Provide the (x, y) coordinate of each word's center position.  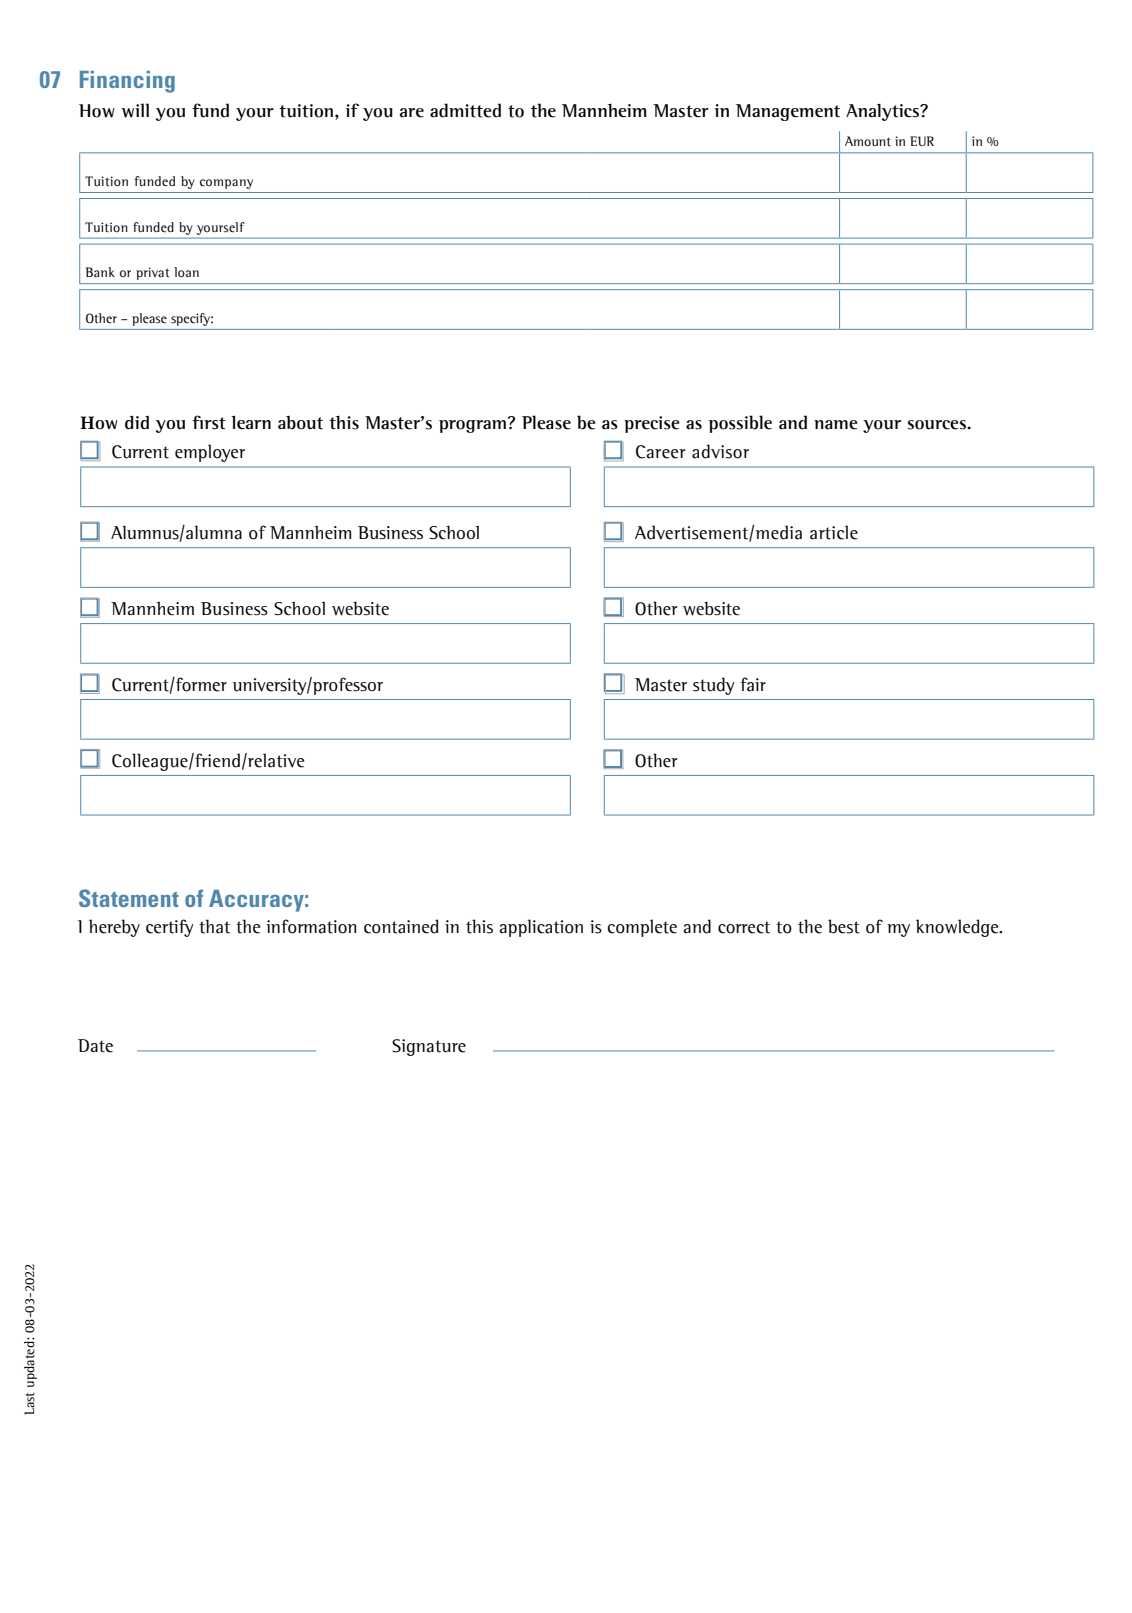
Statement (129, 898)
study (714, 686)
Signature (429, 1047)
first (209, 422)
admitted (465, 110)
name (836, 425)
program (472, 426)
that (214, 926)
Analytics (883, 112)
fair (753, 684)
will (135, 110)
